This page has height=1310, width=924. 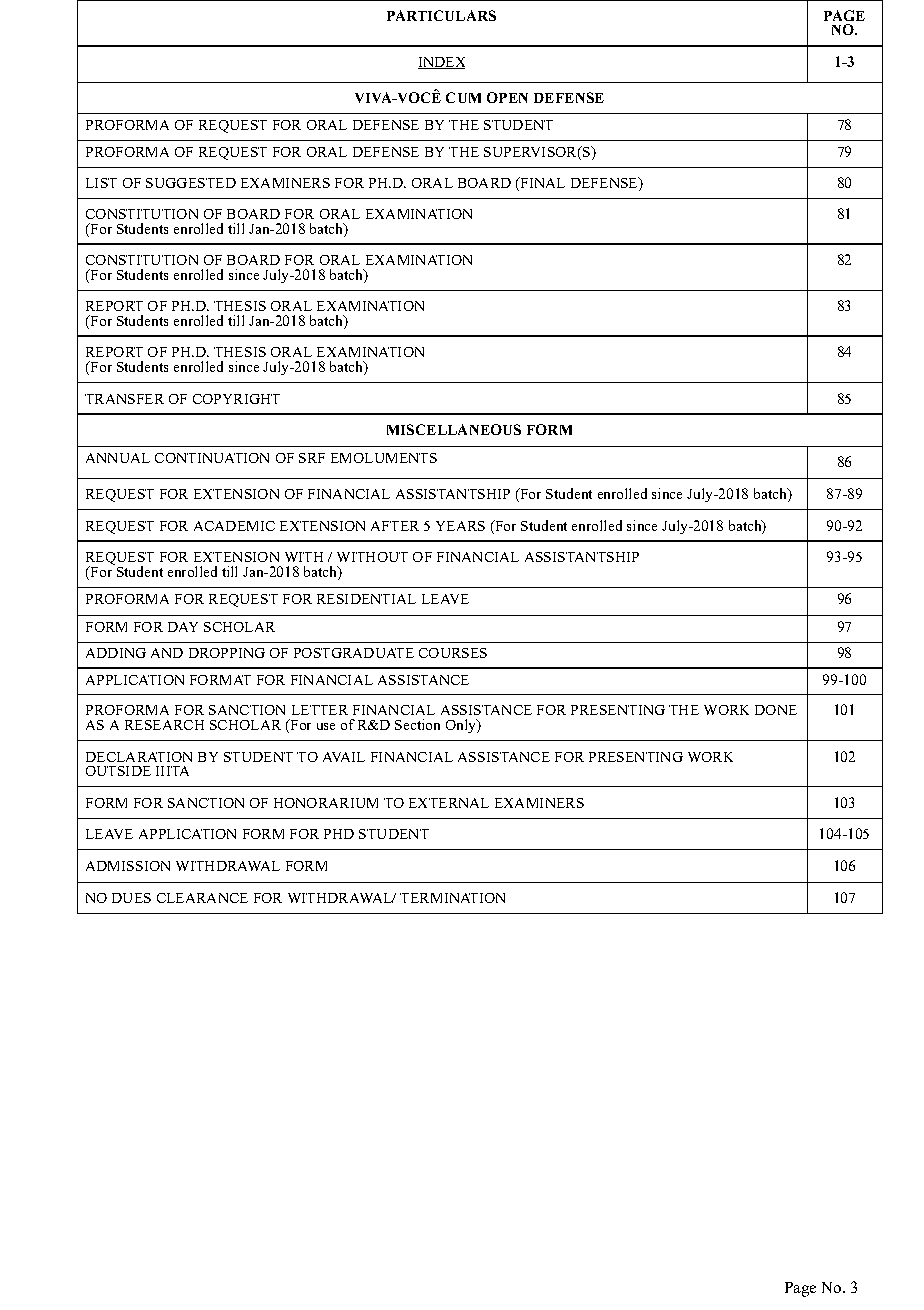 What do you see at coordinates (463, 97) in the page?
I see `CUM` at bounding box center [463, 97].
